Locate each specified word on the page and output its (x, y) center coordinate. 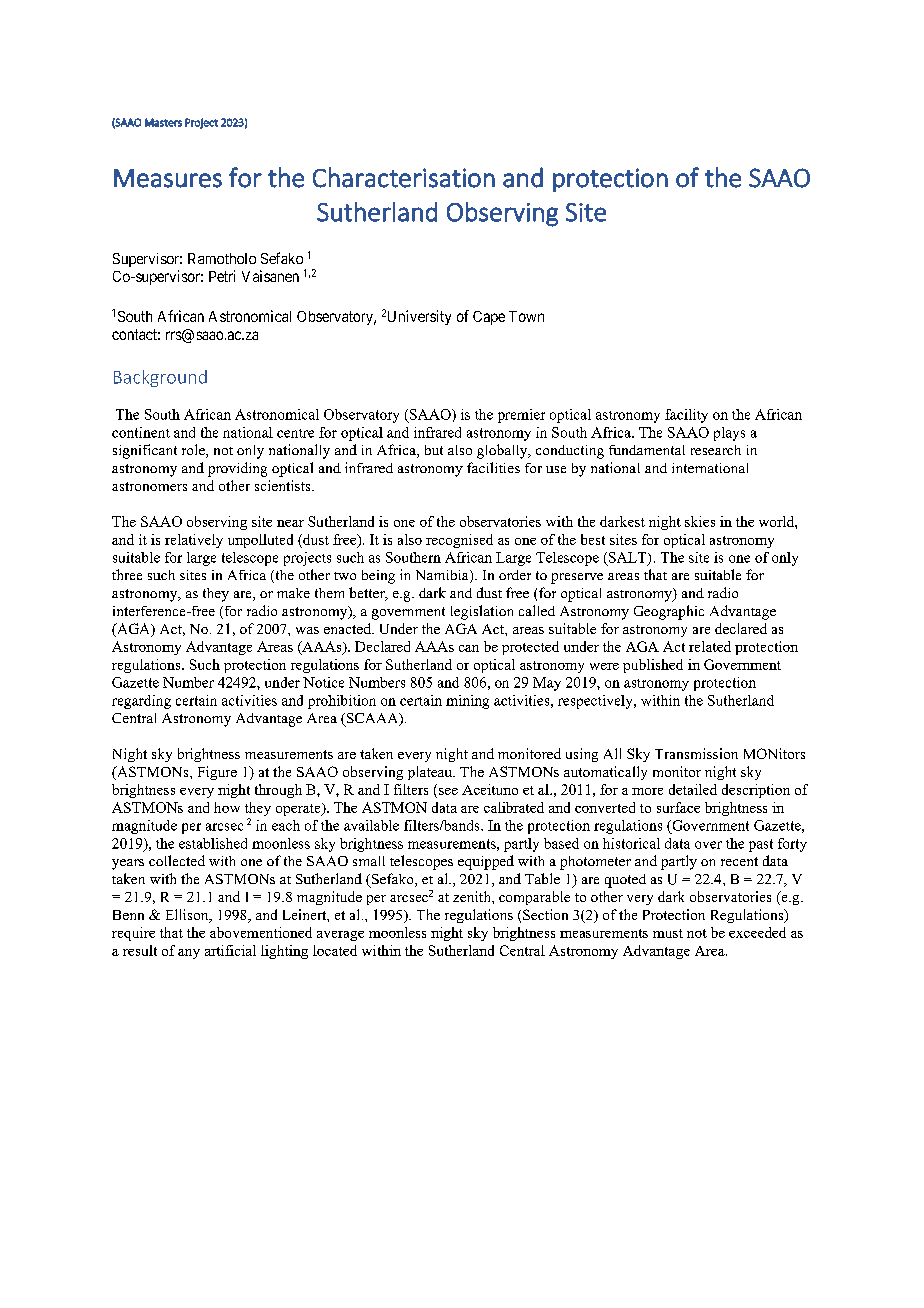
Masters (163, 122)
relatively (194, 541)
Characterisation (404, 177)
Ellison (188, 916)
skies (700, 521)
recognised (459, 541)
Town (526, 316)
